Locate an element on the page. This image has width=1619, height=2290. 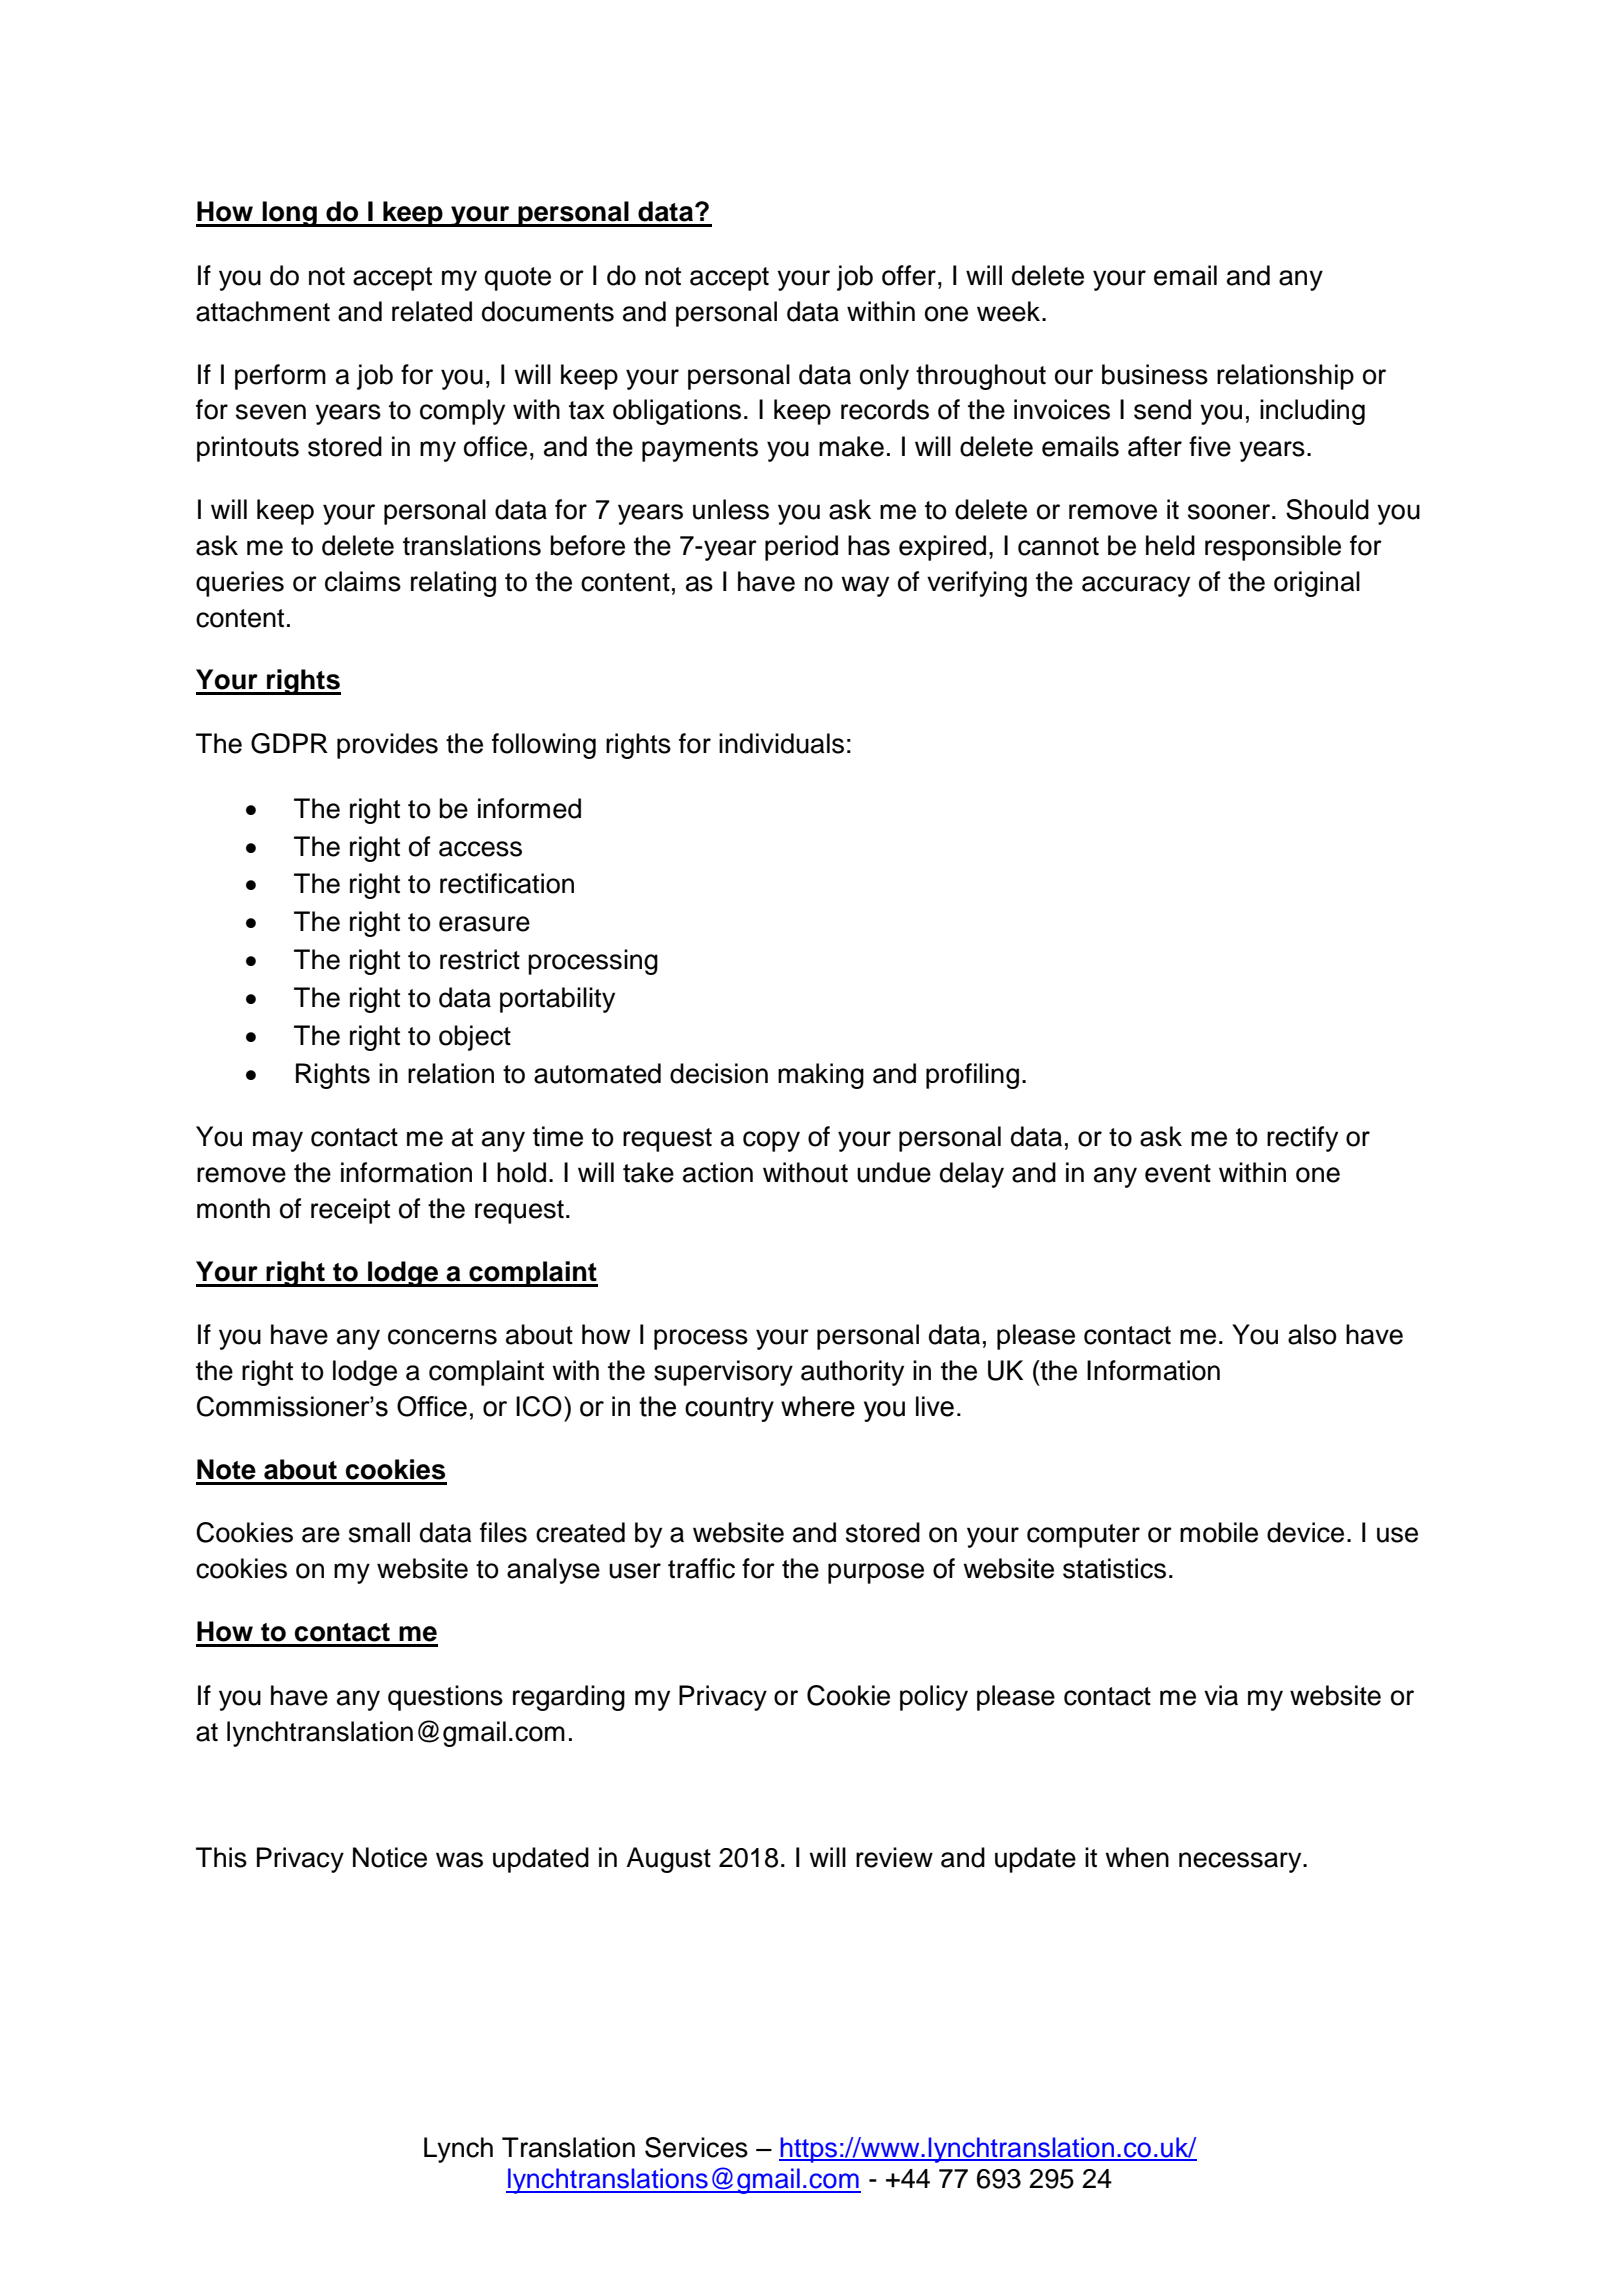
offer is located at coordinates (909, 275).
